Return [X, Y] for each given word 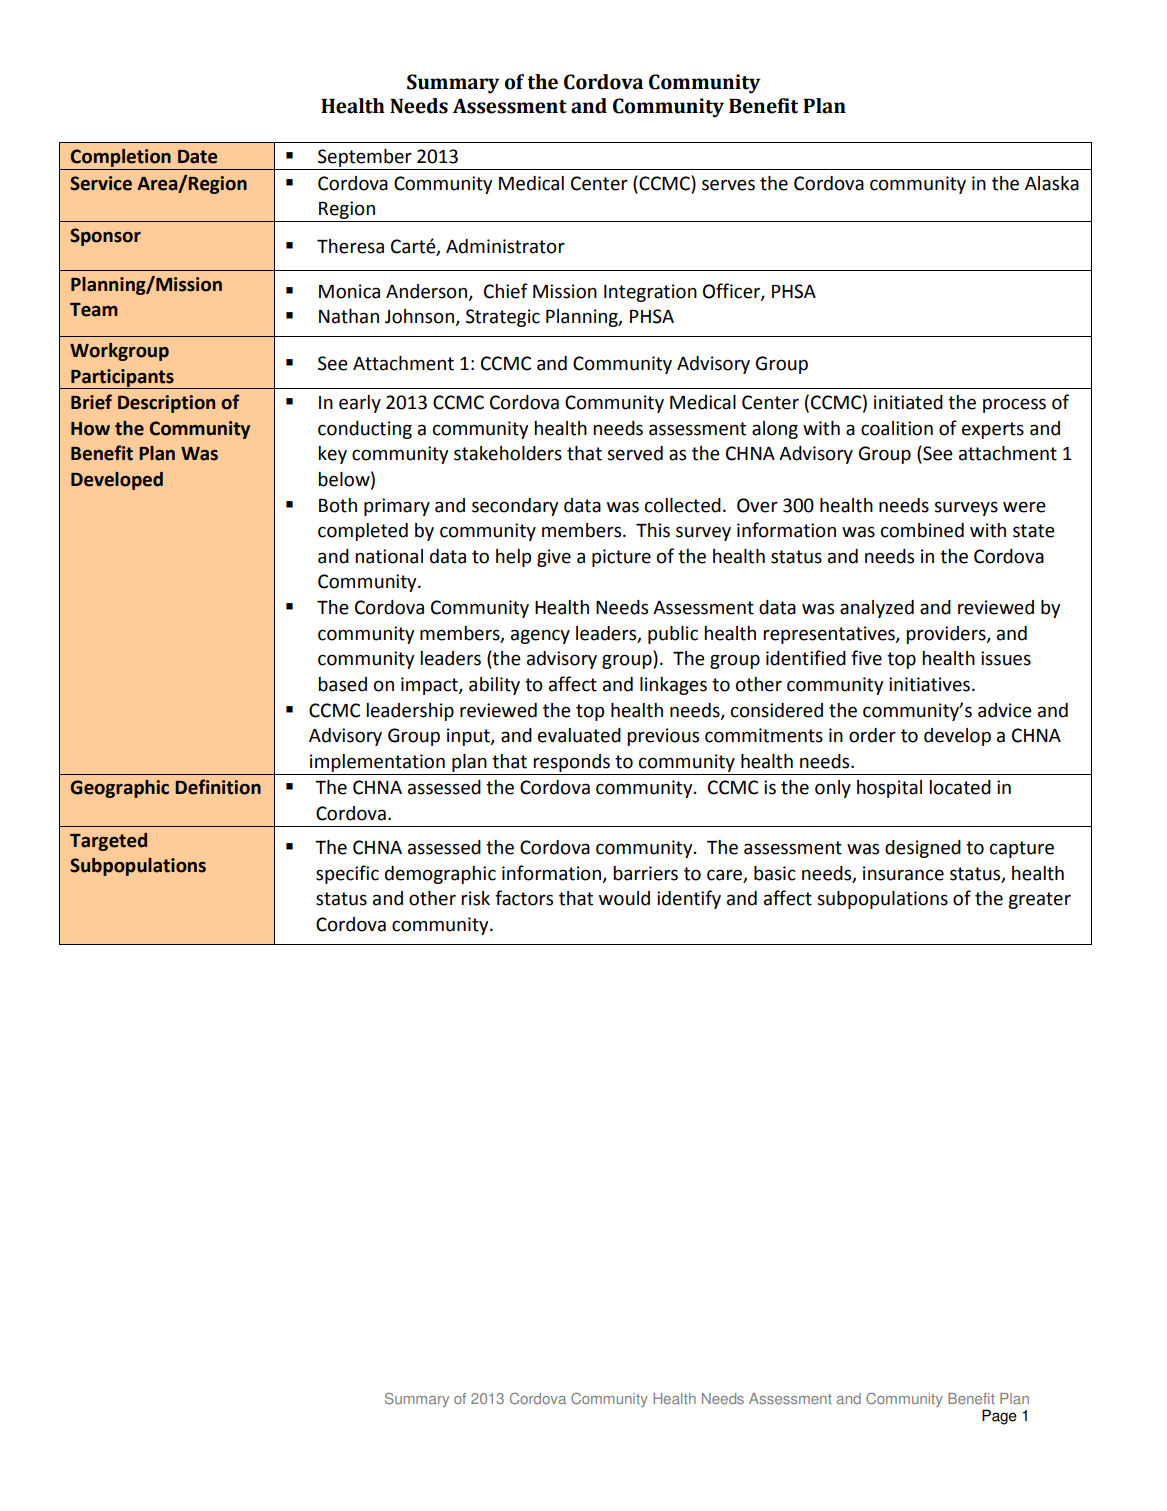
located [960, 787]
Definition [218, 787]
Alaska [1052, 183]
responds [571, 763]
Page [999, 1417]
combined [922, 530]
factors [524, 898]
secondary [515, 507]
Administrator [505, 246]
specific [347, 874]
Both [338, 505]
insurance [903, 873]
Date [198, 157]
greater [1039, 900]
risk [475, 898]
